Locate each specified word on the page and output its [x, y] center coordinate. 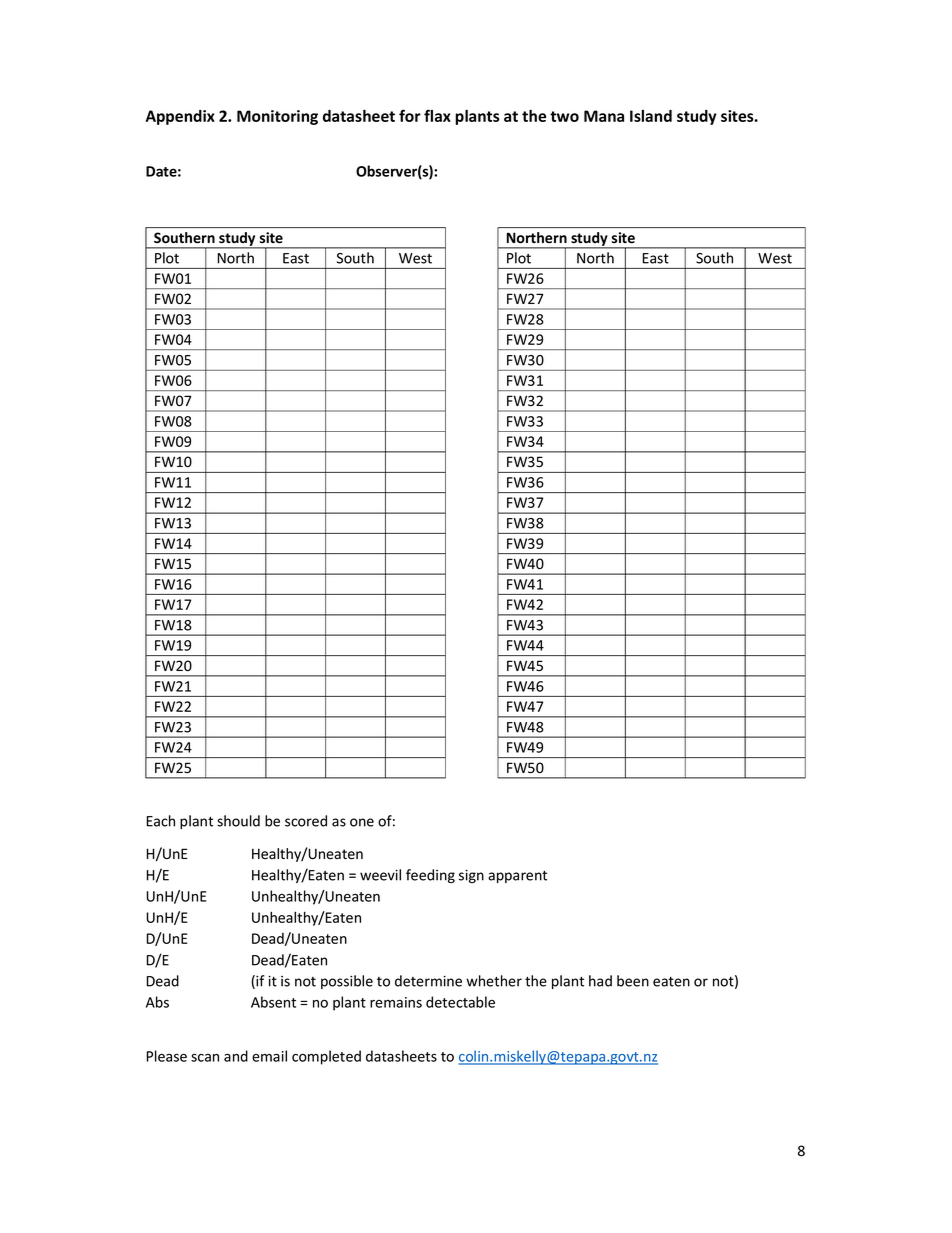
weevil [380, 875]
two [564, 116]
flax [437, 115]
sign [471, 876]
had [600, 981]
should [238, 821]
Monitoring [277, 117]
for [410, 115]
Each [161, 821]
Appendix [180, 117]
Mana [604, 116]
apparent [517, 877]
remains [396, 1002]
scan [205, 1058]
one [362, 822]
